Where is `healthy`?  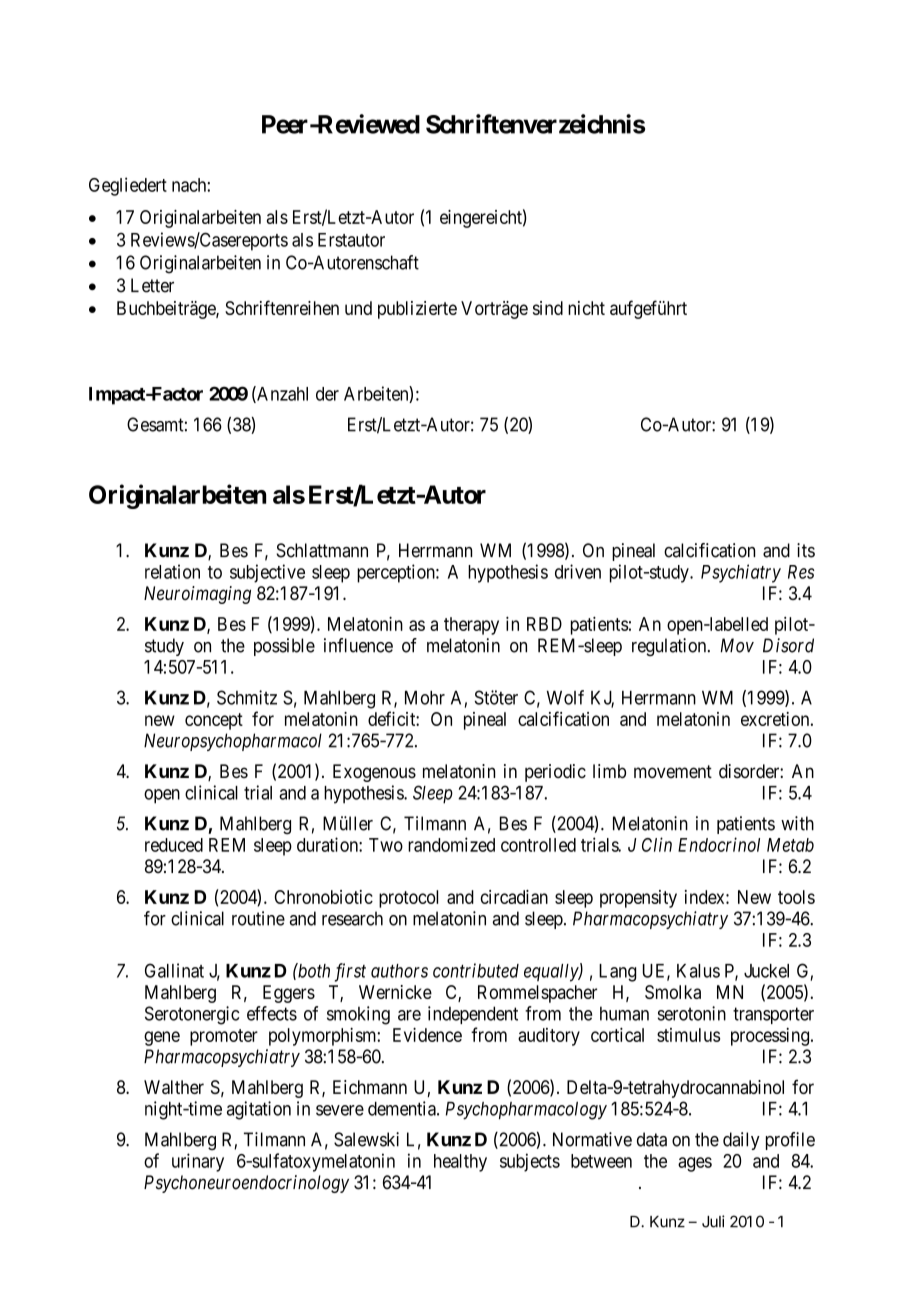 healthy is located at coordinates (460, 1163).
